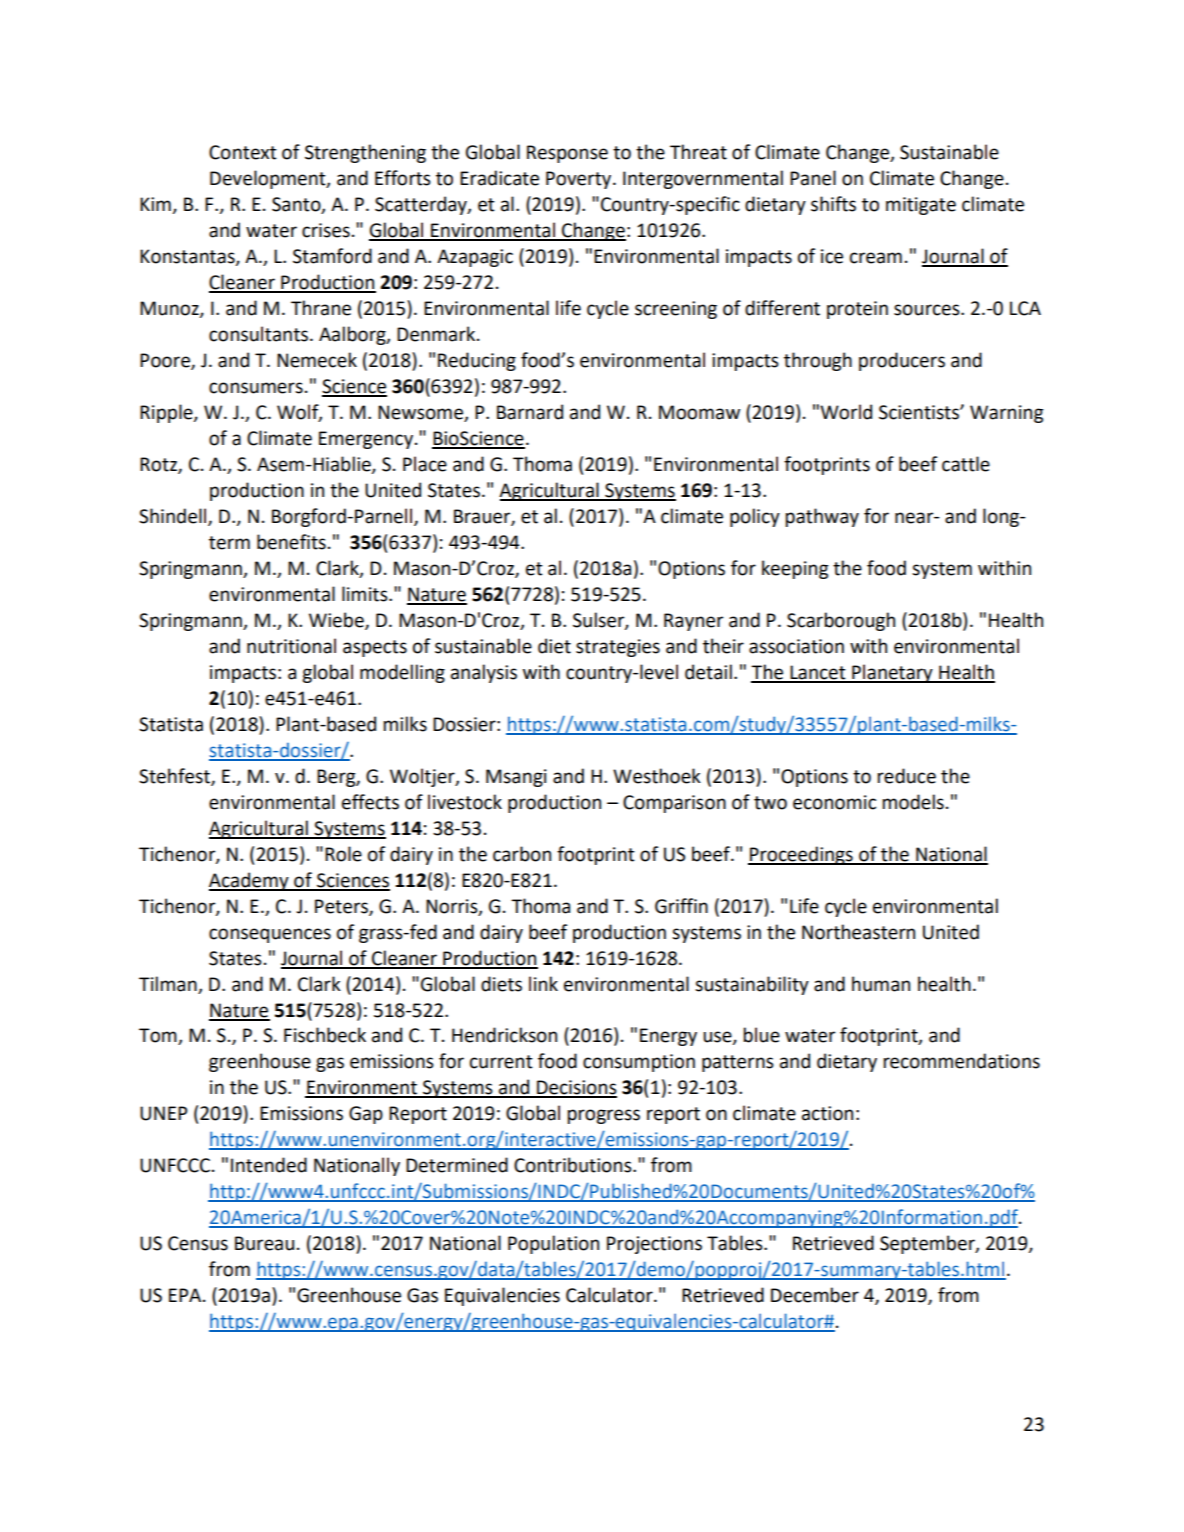 This screenshot has width=1184, height=1532. I want to click on mitigate, so click(921, 206).
